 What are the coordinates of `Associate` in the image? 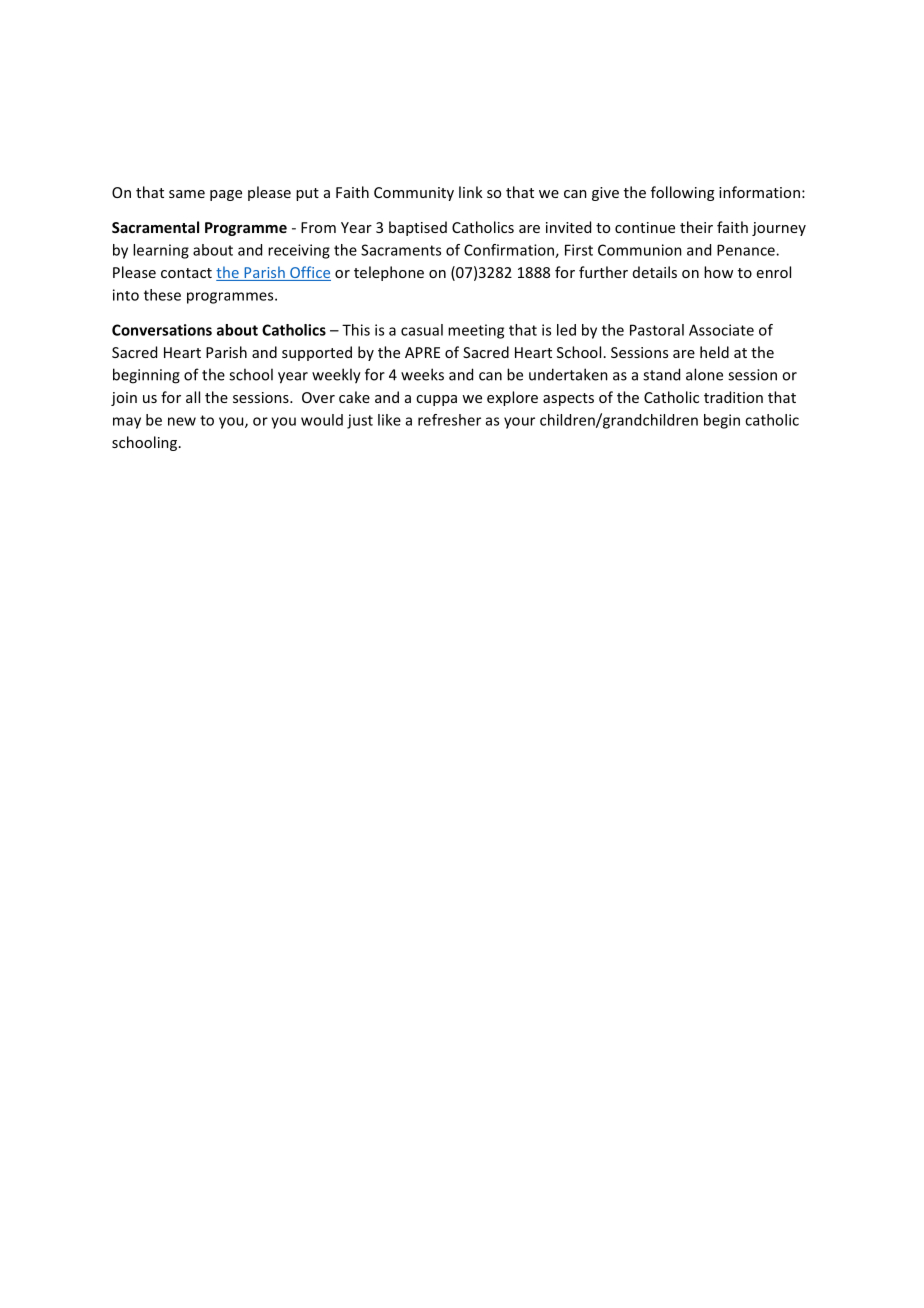 It's located at (721, 330).
